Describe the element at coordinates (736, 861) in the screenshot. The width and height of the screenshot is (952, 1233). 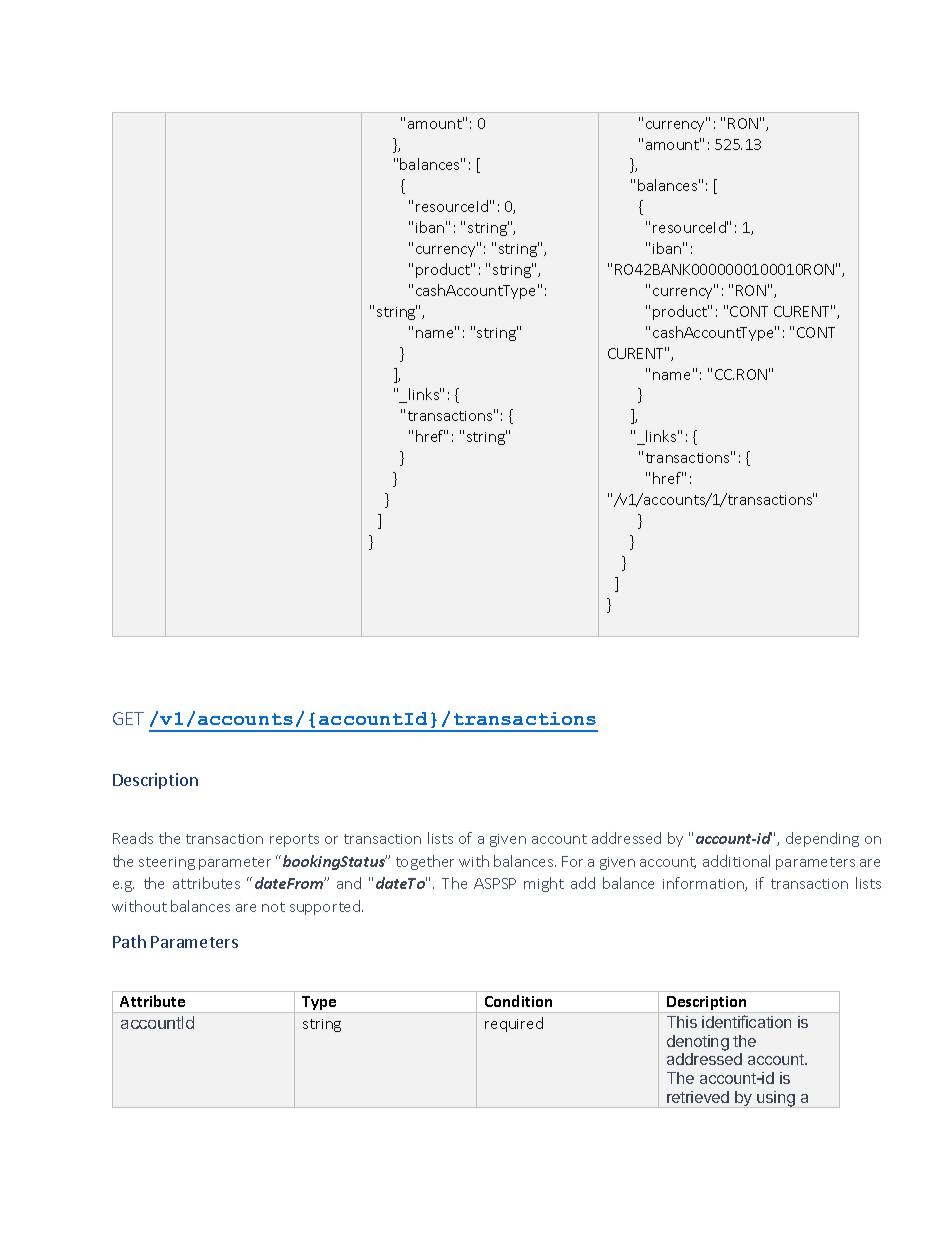
I see `additional` at that location.
